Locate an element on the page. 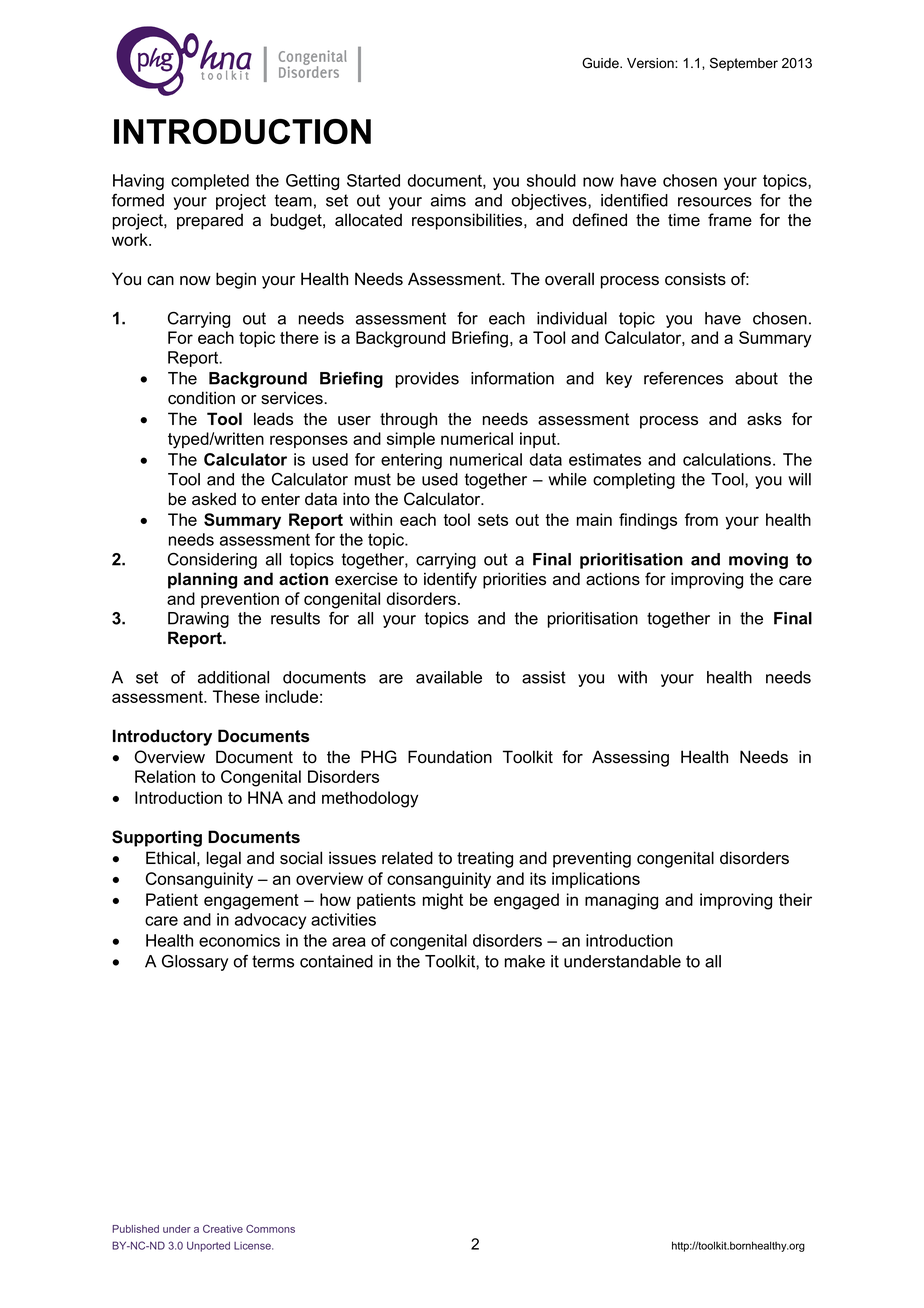  completed is located at coordinates (210, 182).
